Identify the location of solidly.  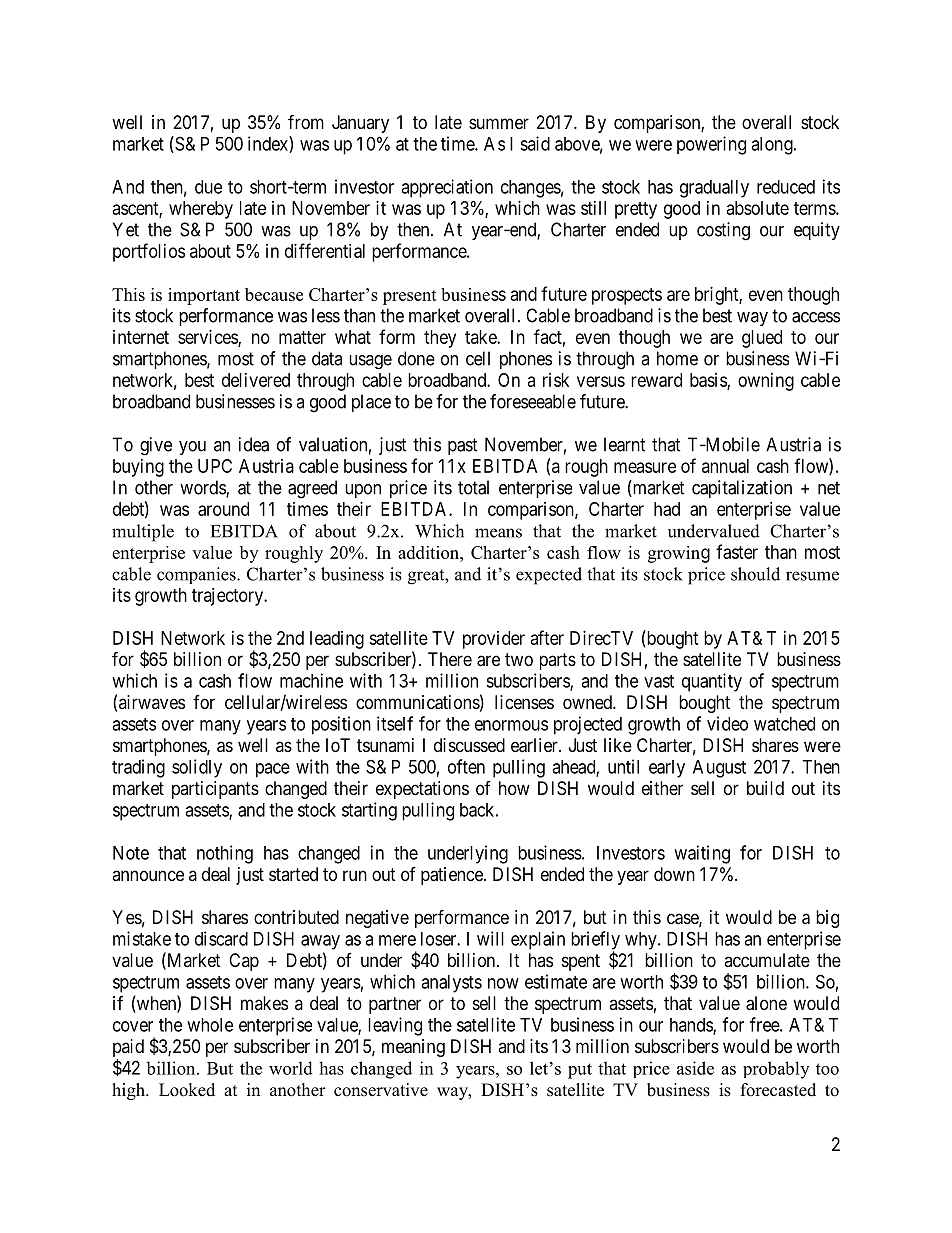
(197, 768).
